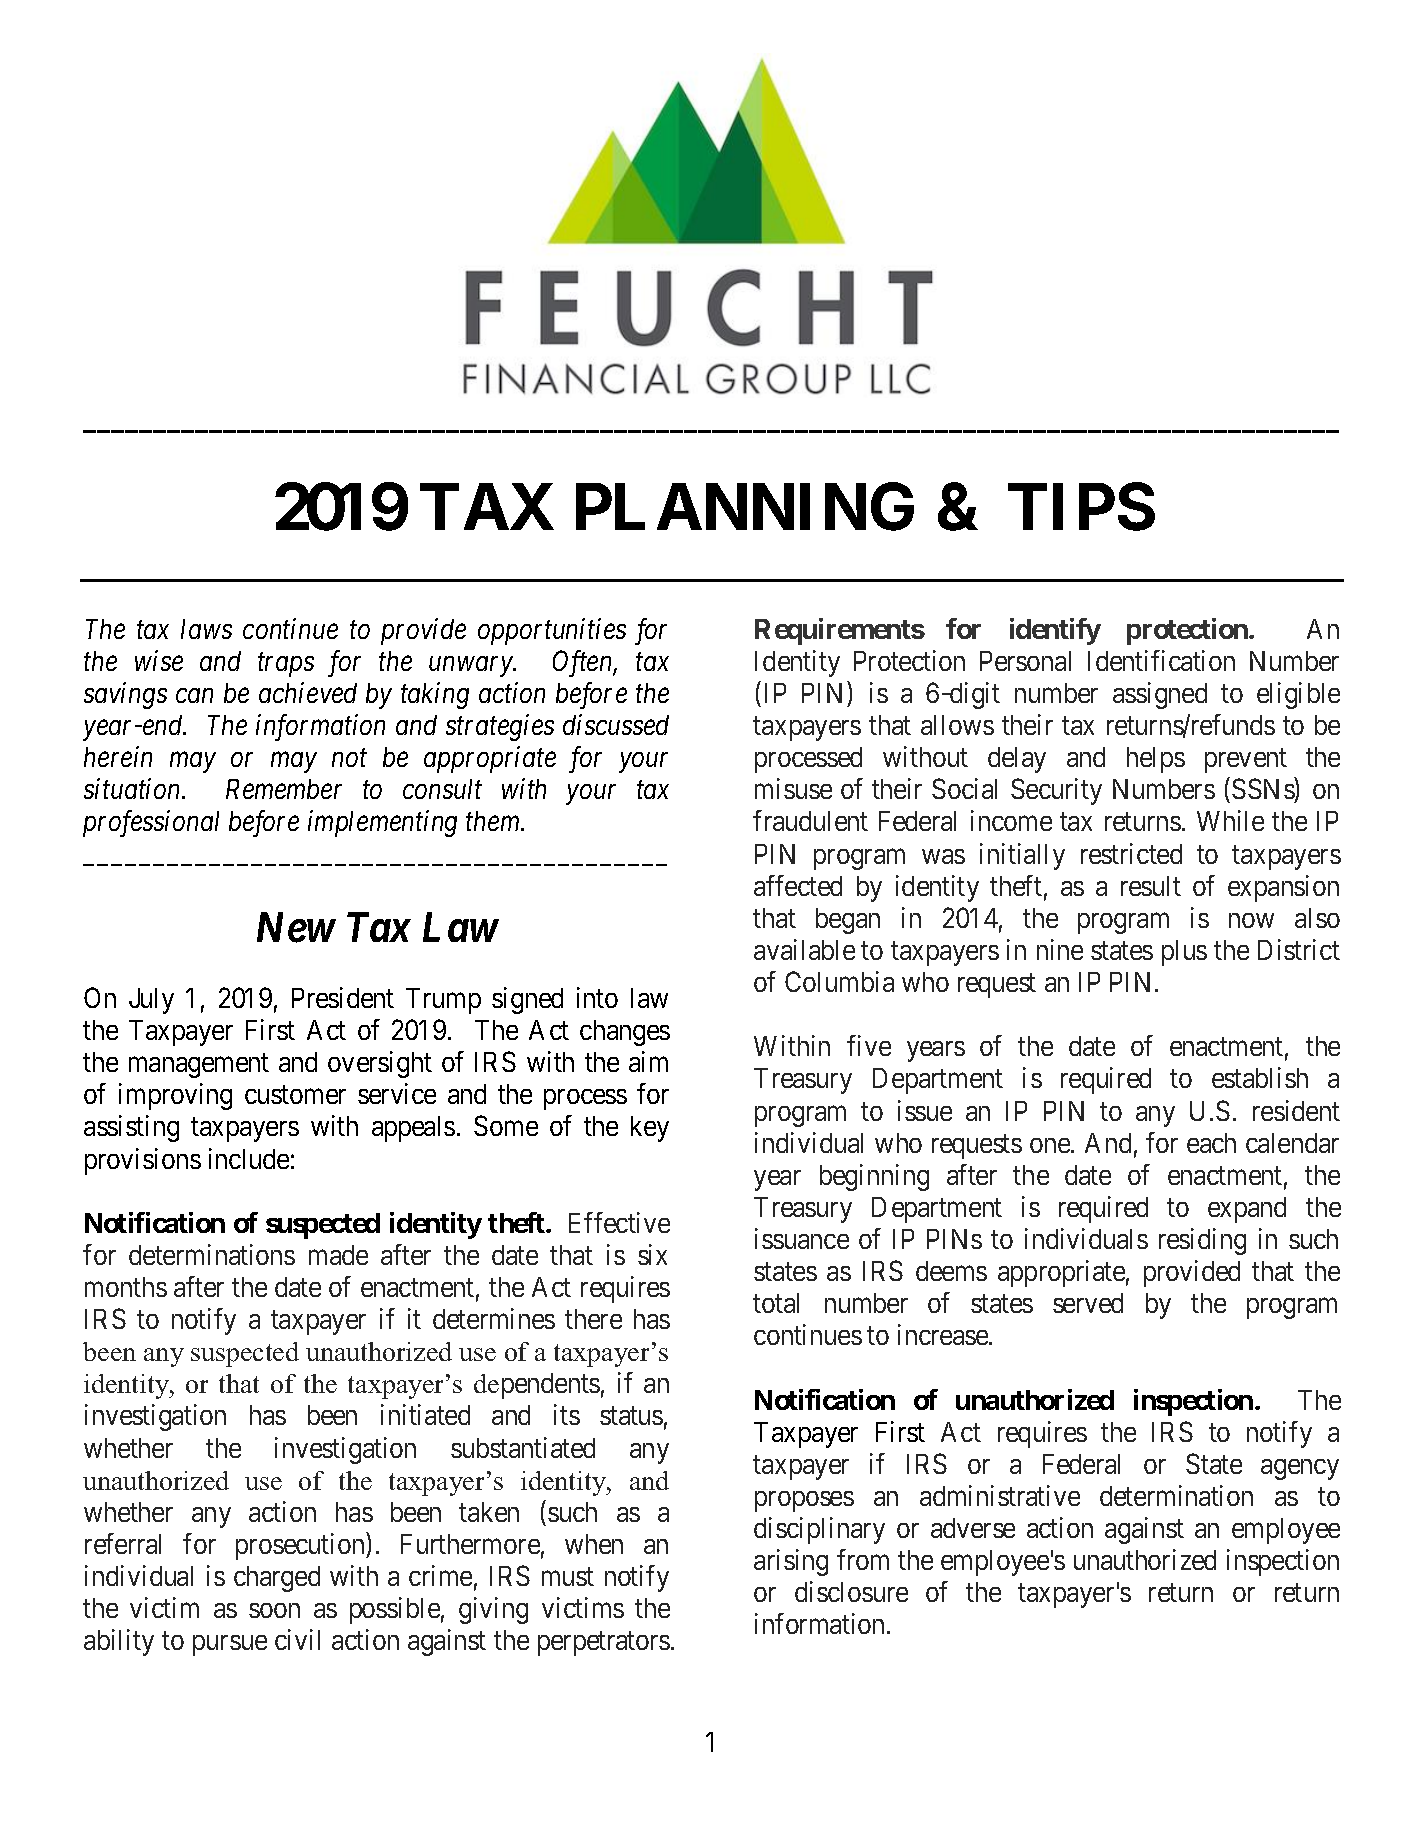  Describe the element at coordinates (274, 1610) in the page. I see `soon` at that location.
